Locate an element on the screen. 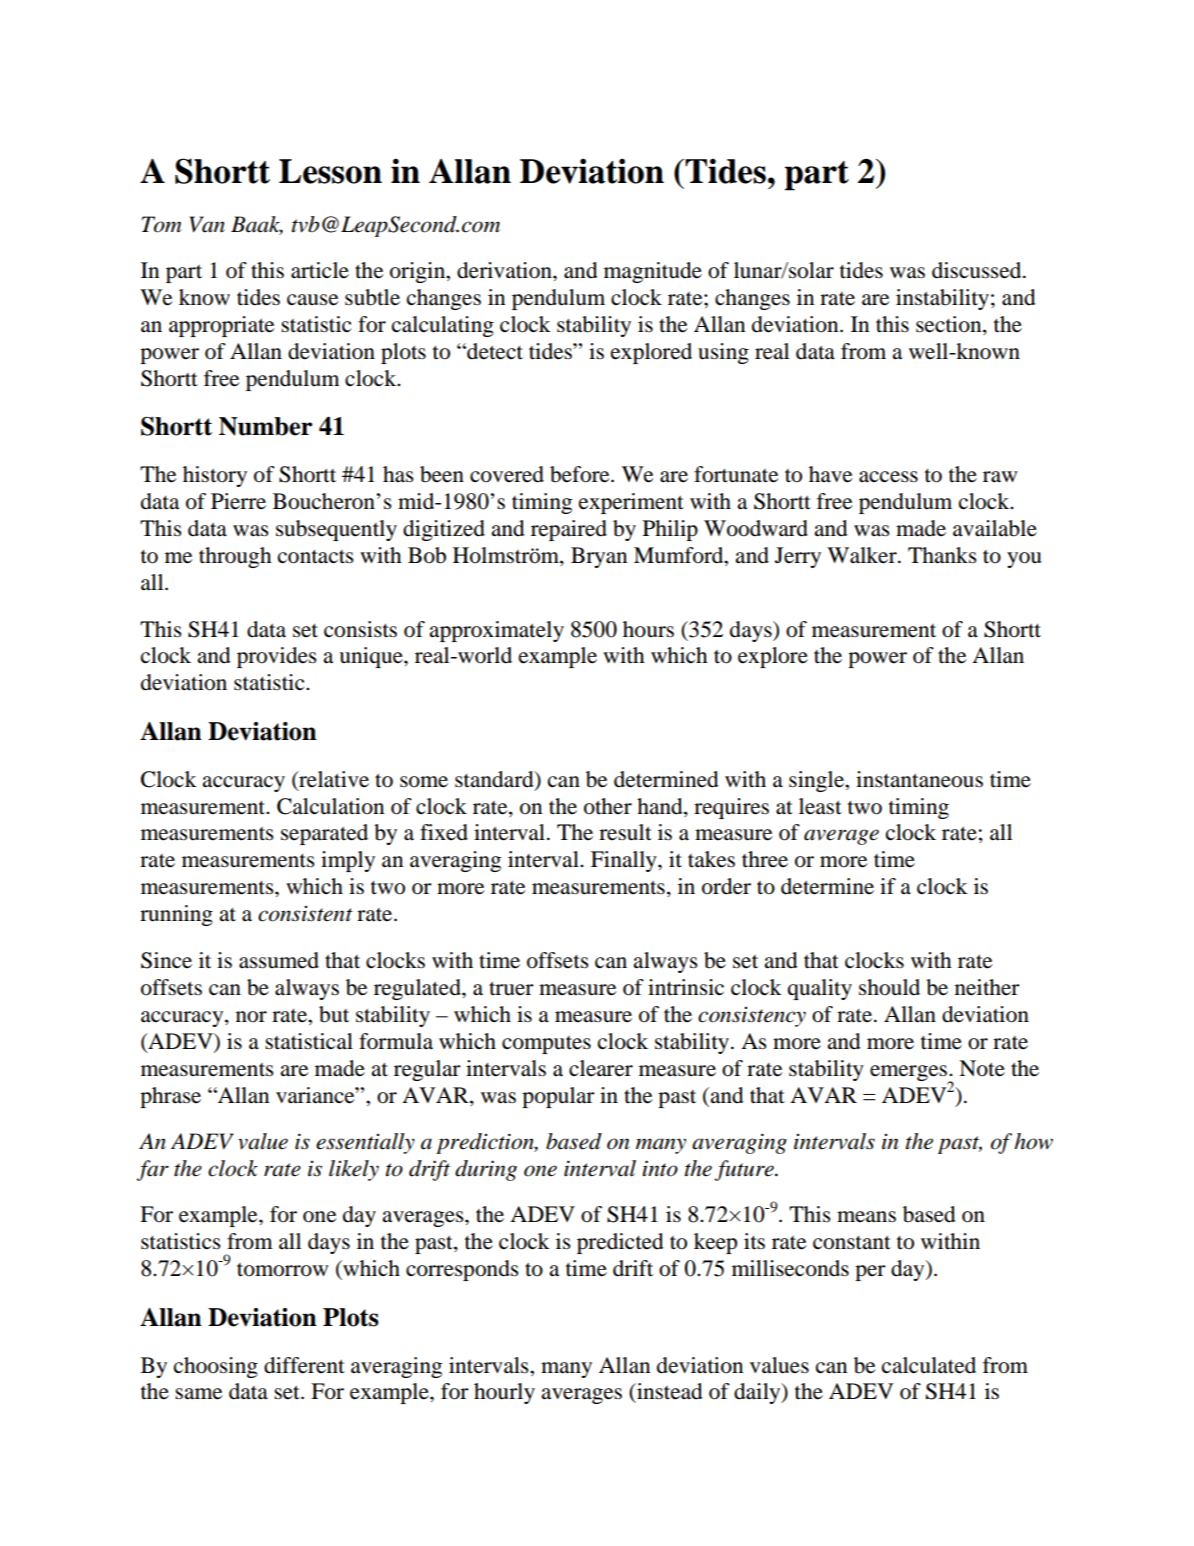 This screenshot has height=1546, width=1194. magnitude is located at coordinates (653, 272).
